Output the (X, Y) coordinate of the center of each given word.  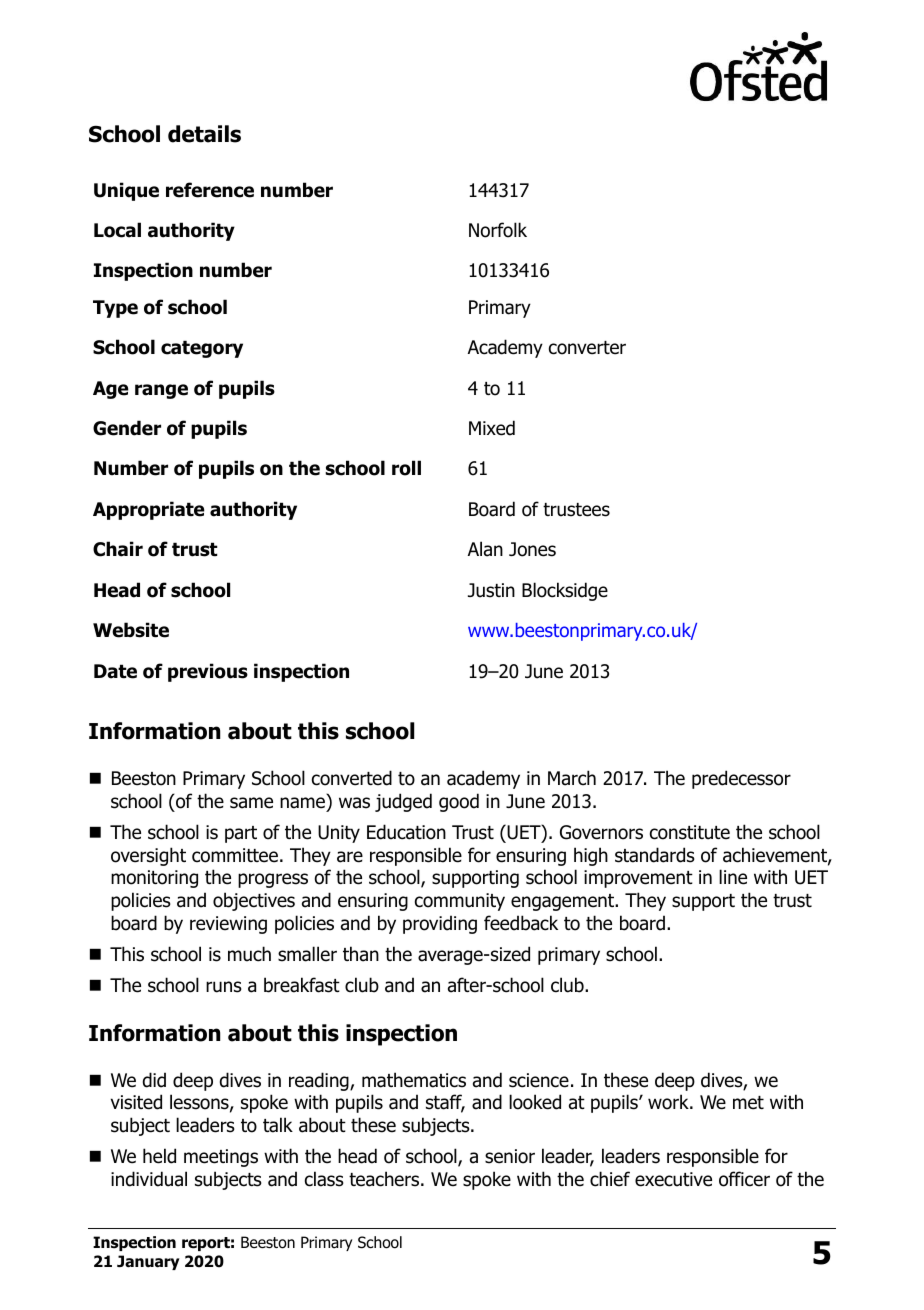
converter (587, 348)
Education (406, 832)
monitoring (154, 879)
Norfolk (498, 230)
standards (655, 855)
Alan (485, 549)
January (148, 1262)
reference (210, 190)
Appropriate (149, 510)
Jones (532, 549)
